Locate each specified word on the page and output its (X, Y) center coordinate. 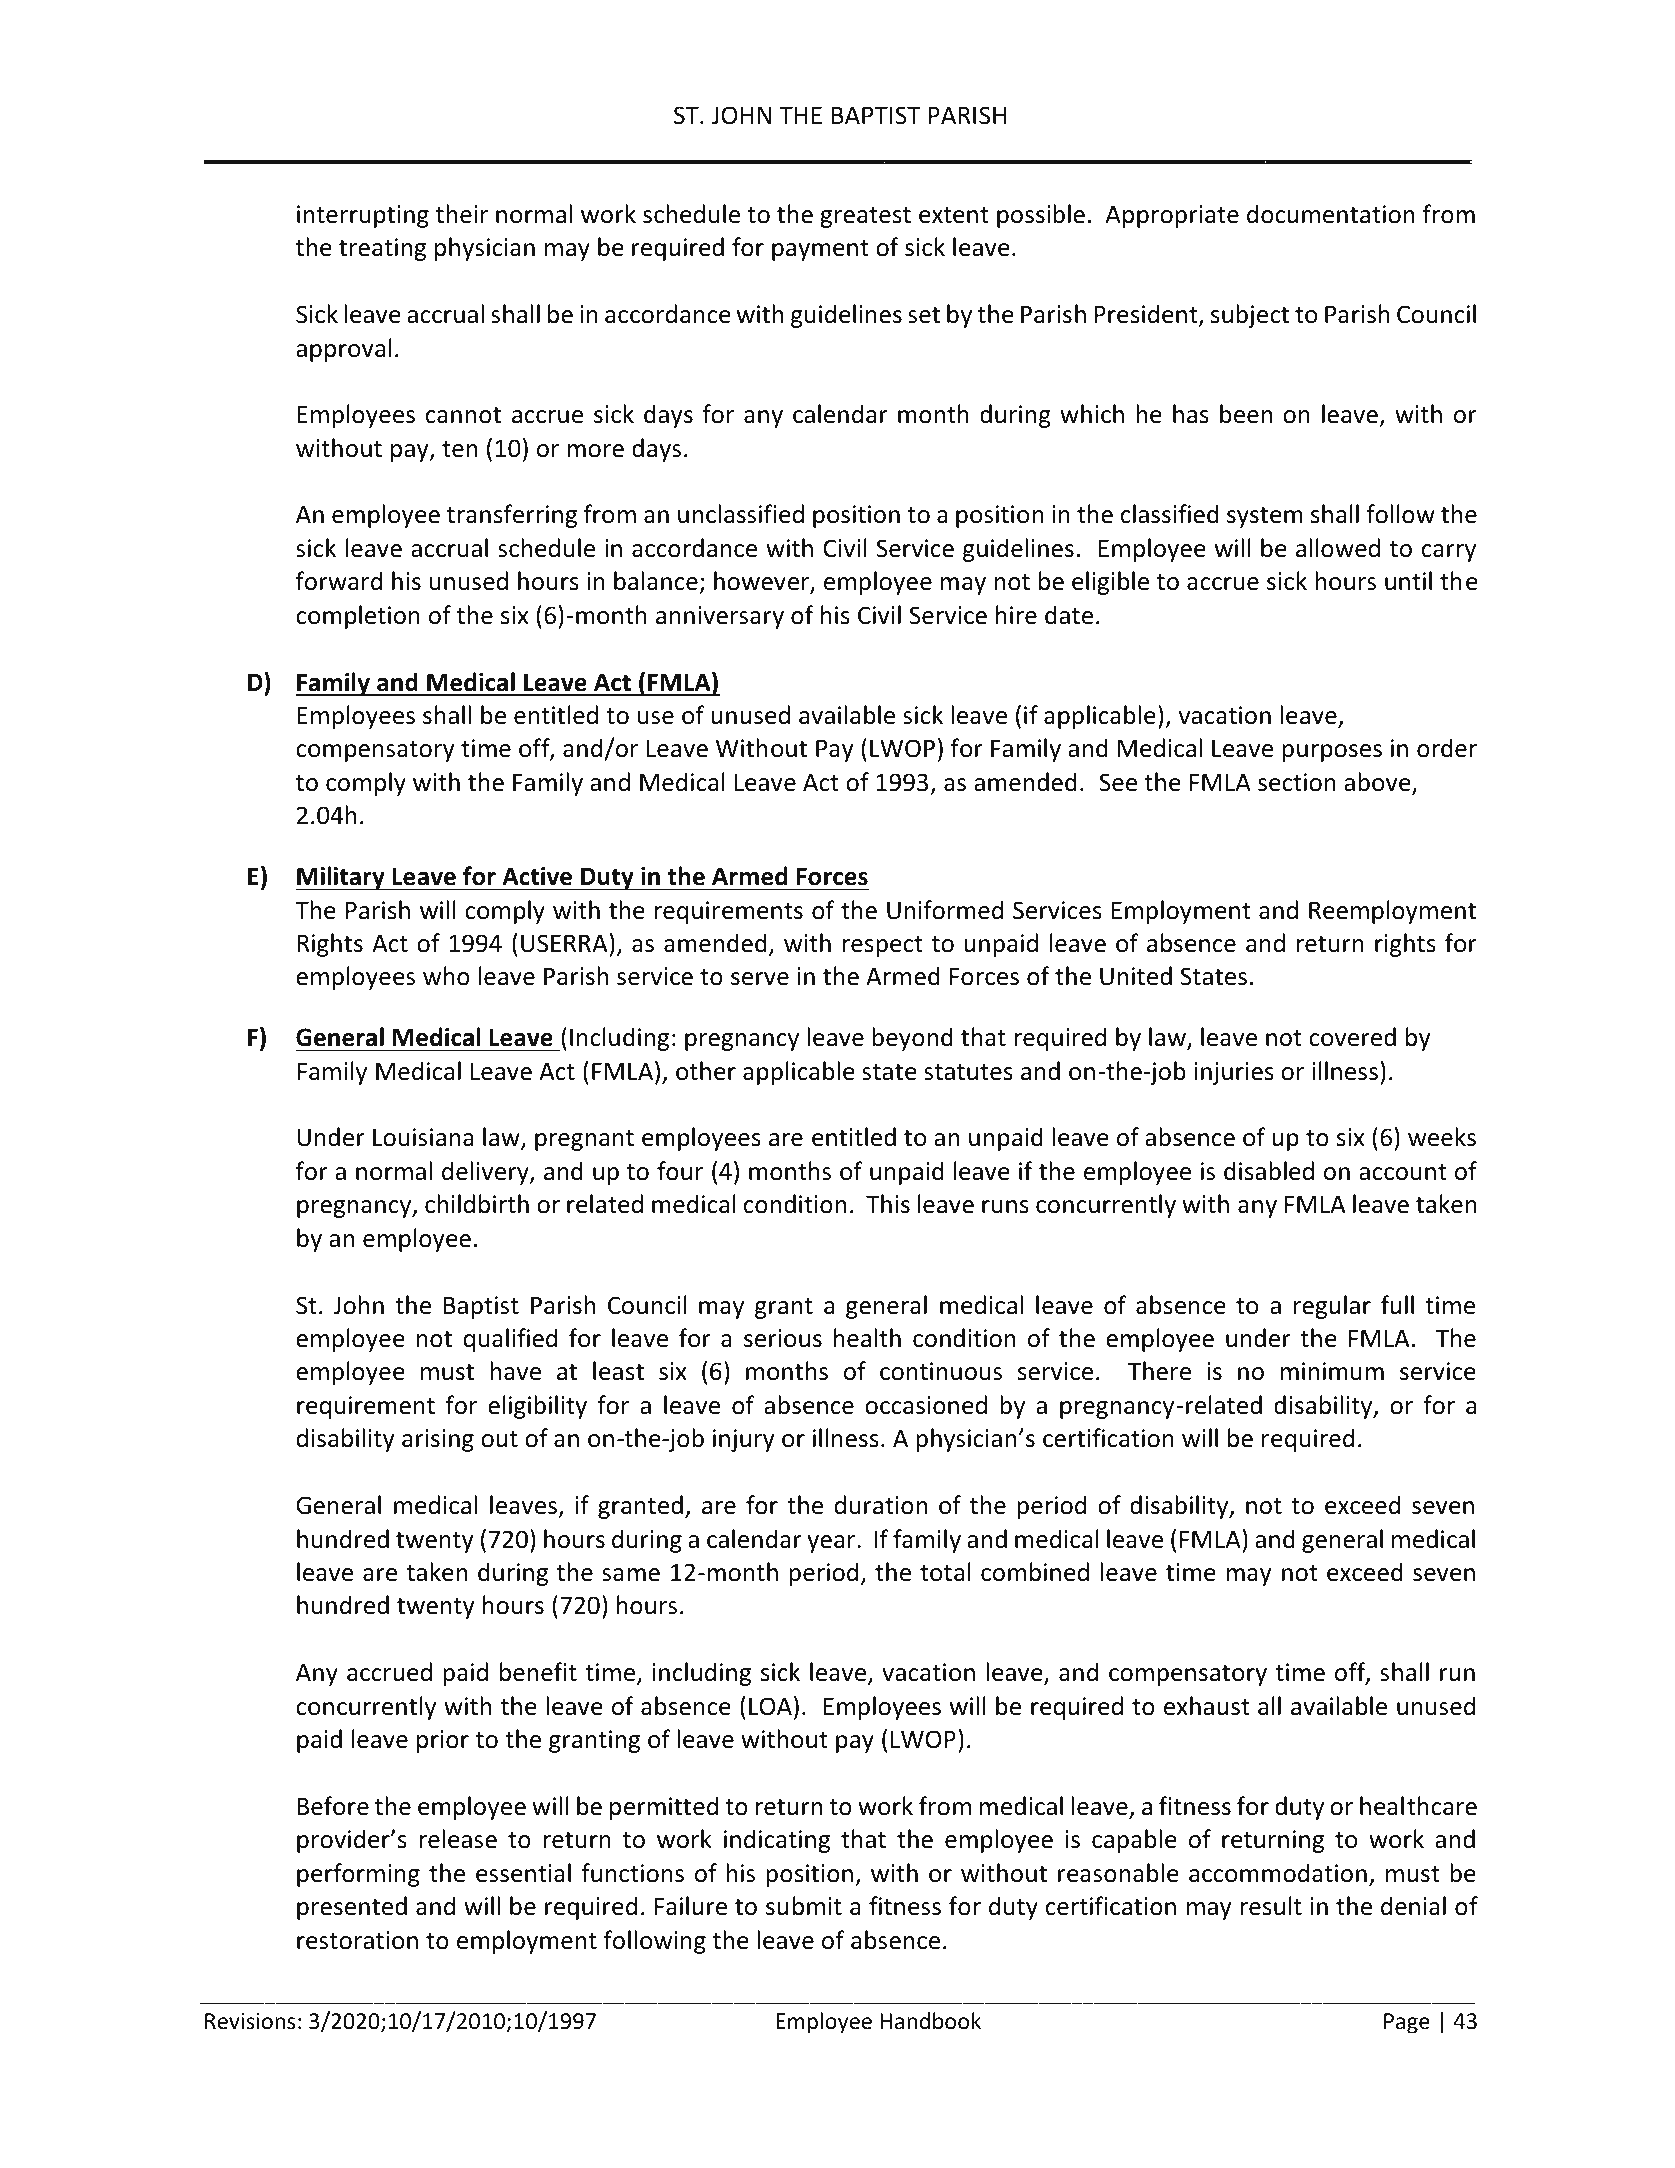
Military (341, 878)
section (1297, 782)
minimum (1332, 1371)
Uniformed (945, 910)
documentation (1330, 214)
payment (820, 250)
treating (382, 249)
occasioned (926, 1405)
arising (438, 1440)
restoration (357, 1940)
